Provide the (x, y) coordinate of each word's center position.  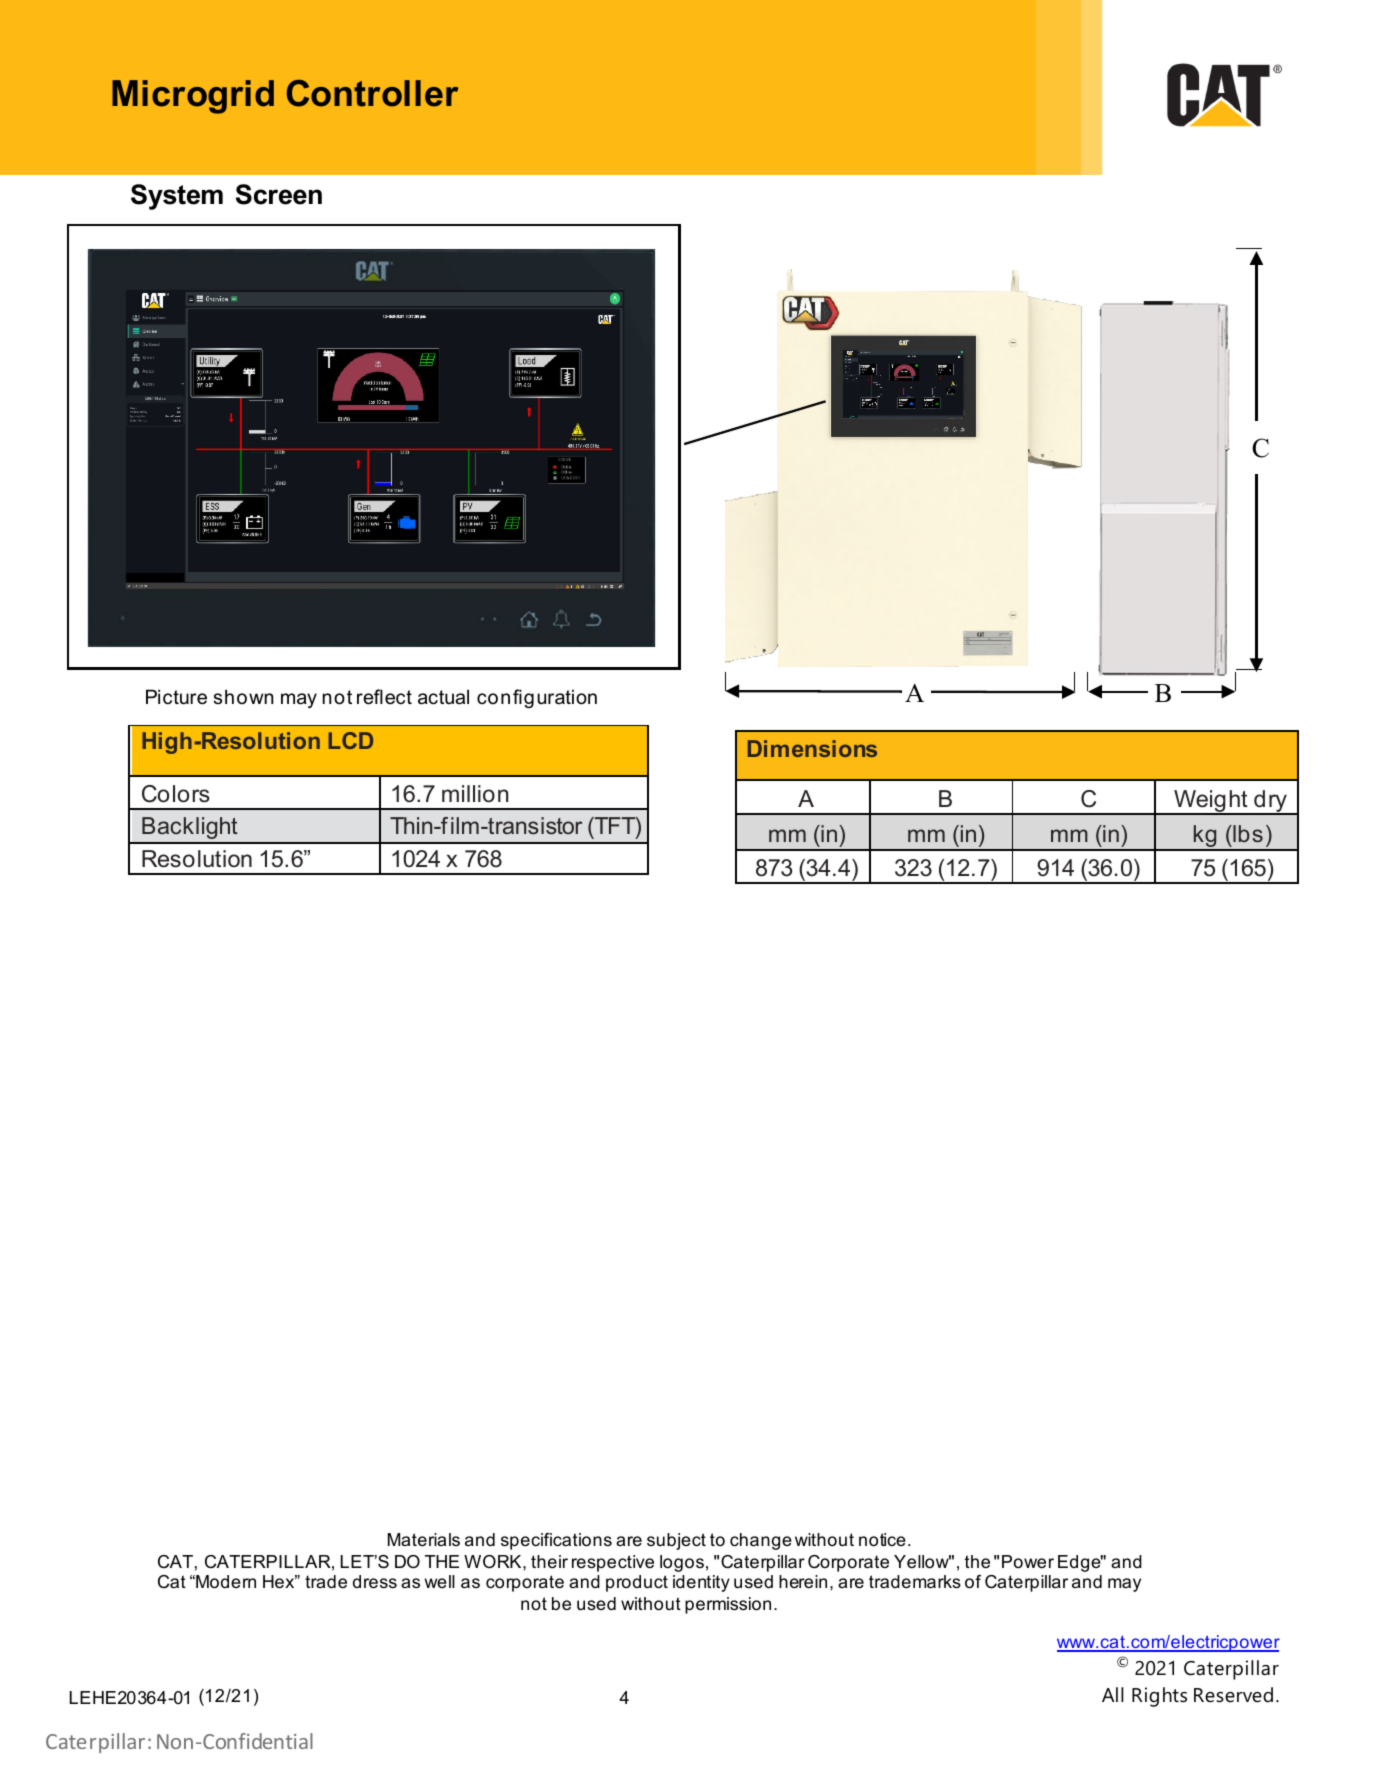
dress (375, 1582)
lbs (1247, 833)
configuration (537, 698)
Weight (1211, 802)
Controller (372, 93)
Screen (279, 194)
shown (243, 697)
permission (728, 1605)
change (761, 1541)
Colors (176, 794)
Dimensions (812, 748)
